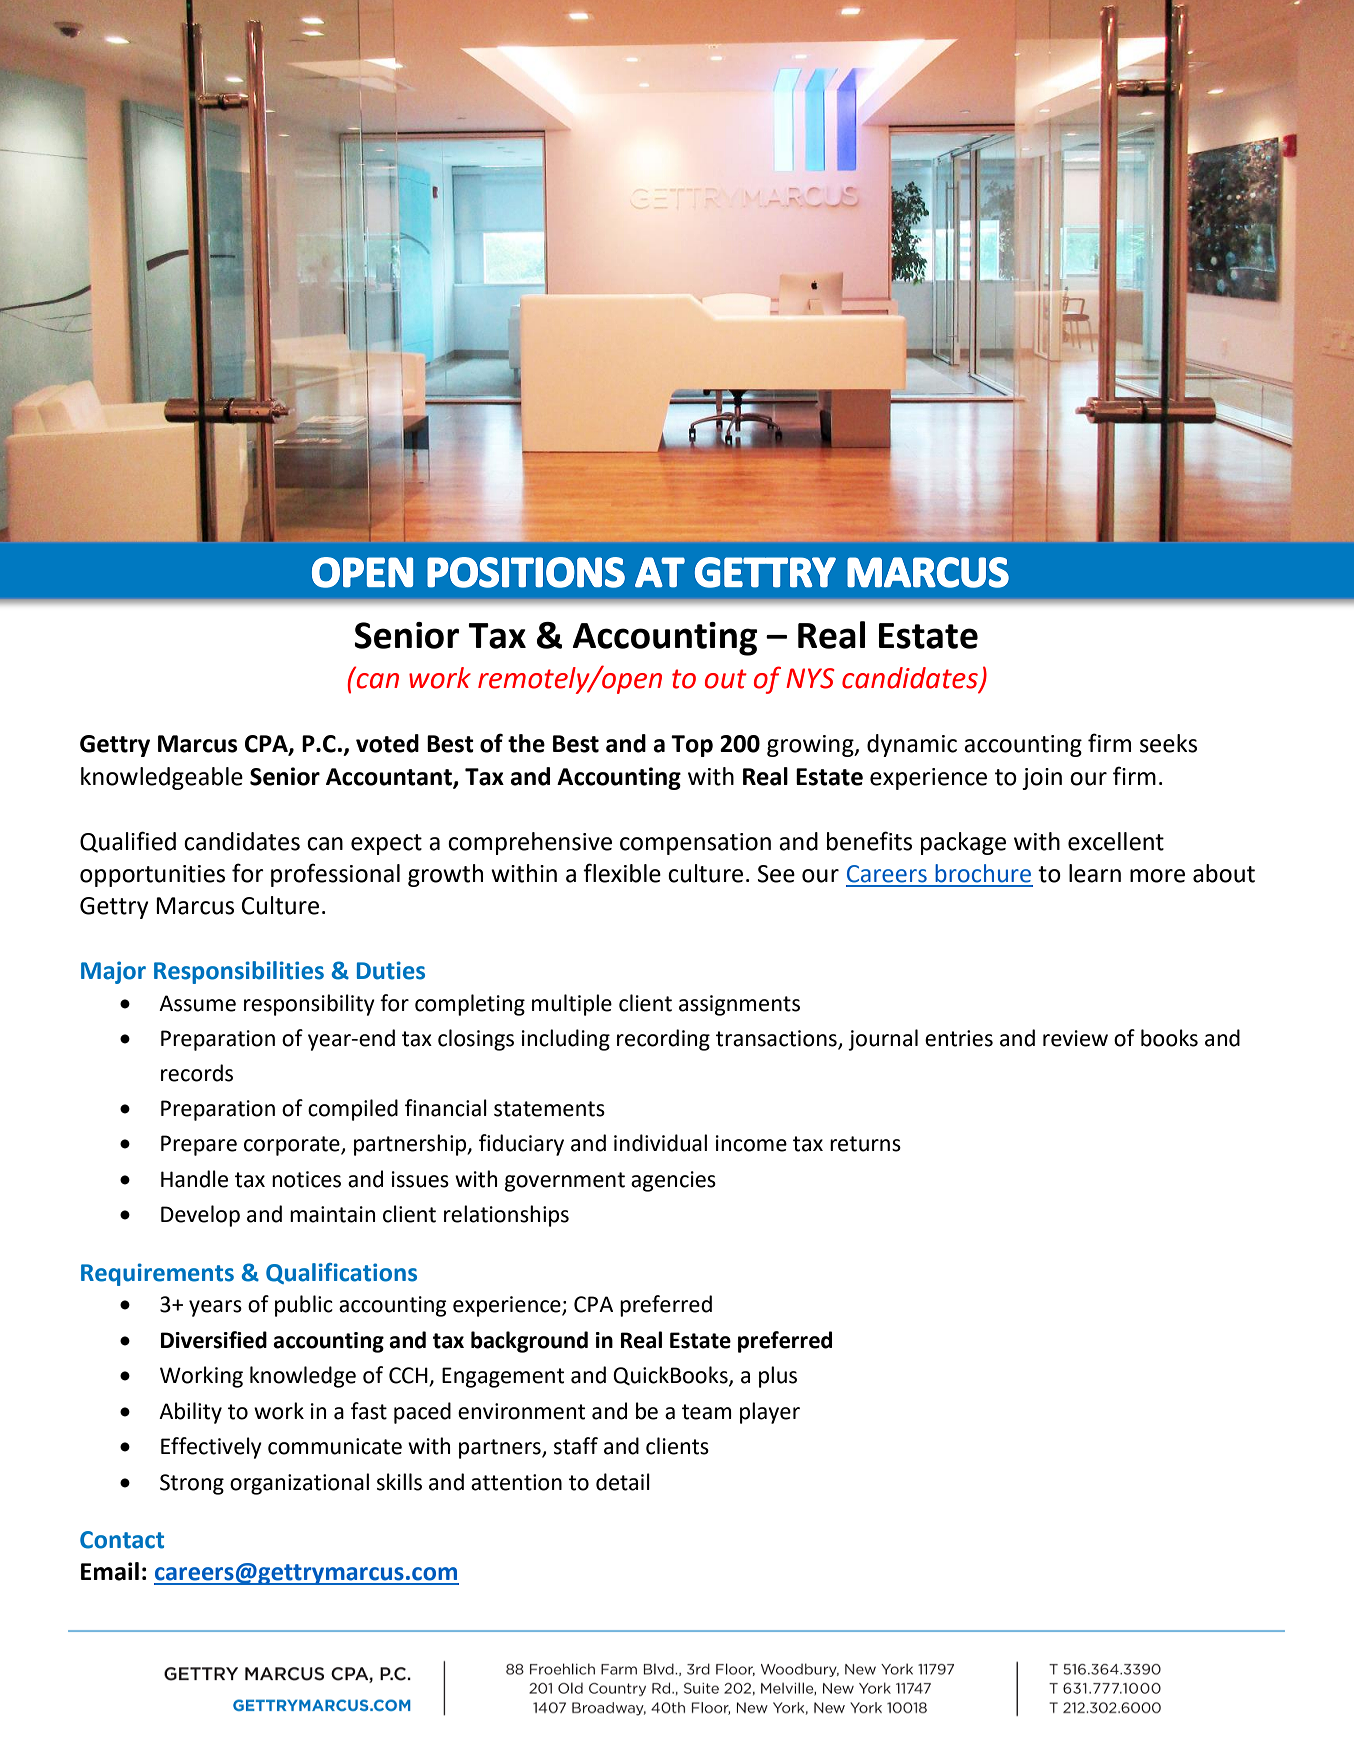 The width and height of the screenshot is (1354, 1752). What do you see at coordinates (214, 1340) in the screenshot?
I see `Diversified` at bounding box center [214, 1340].
